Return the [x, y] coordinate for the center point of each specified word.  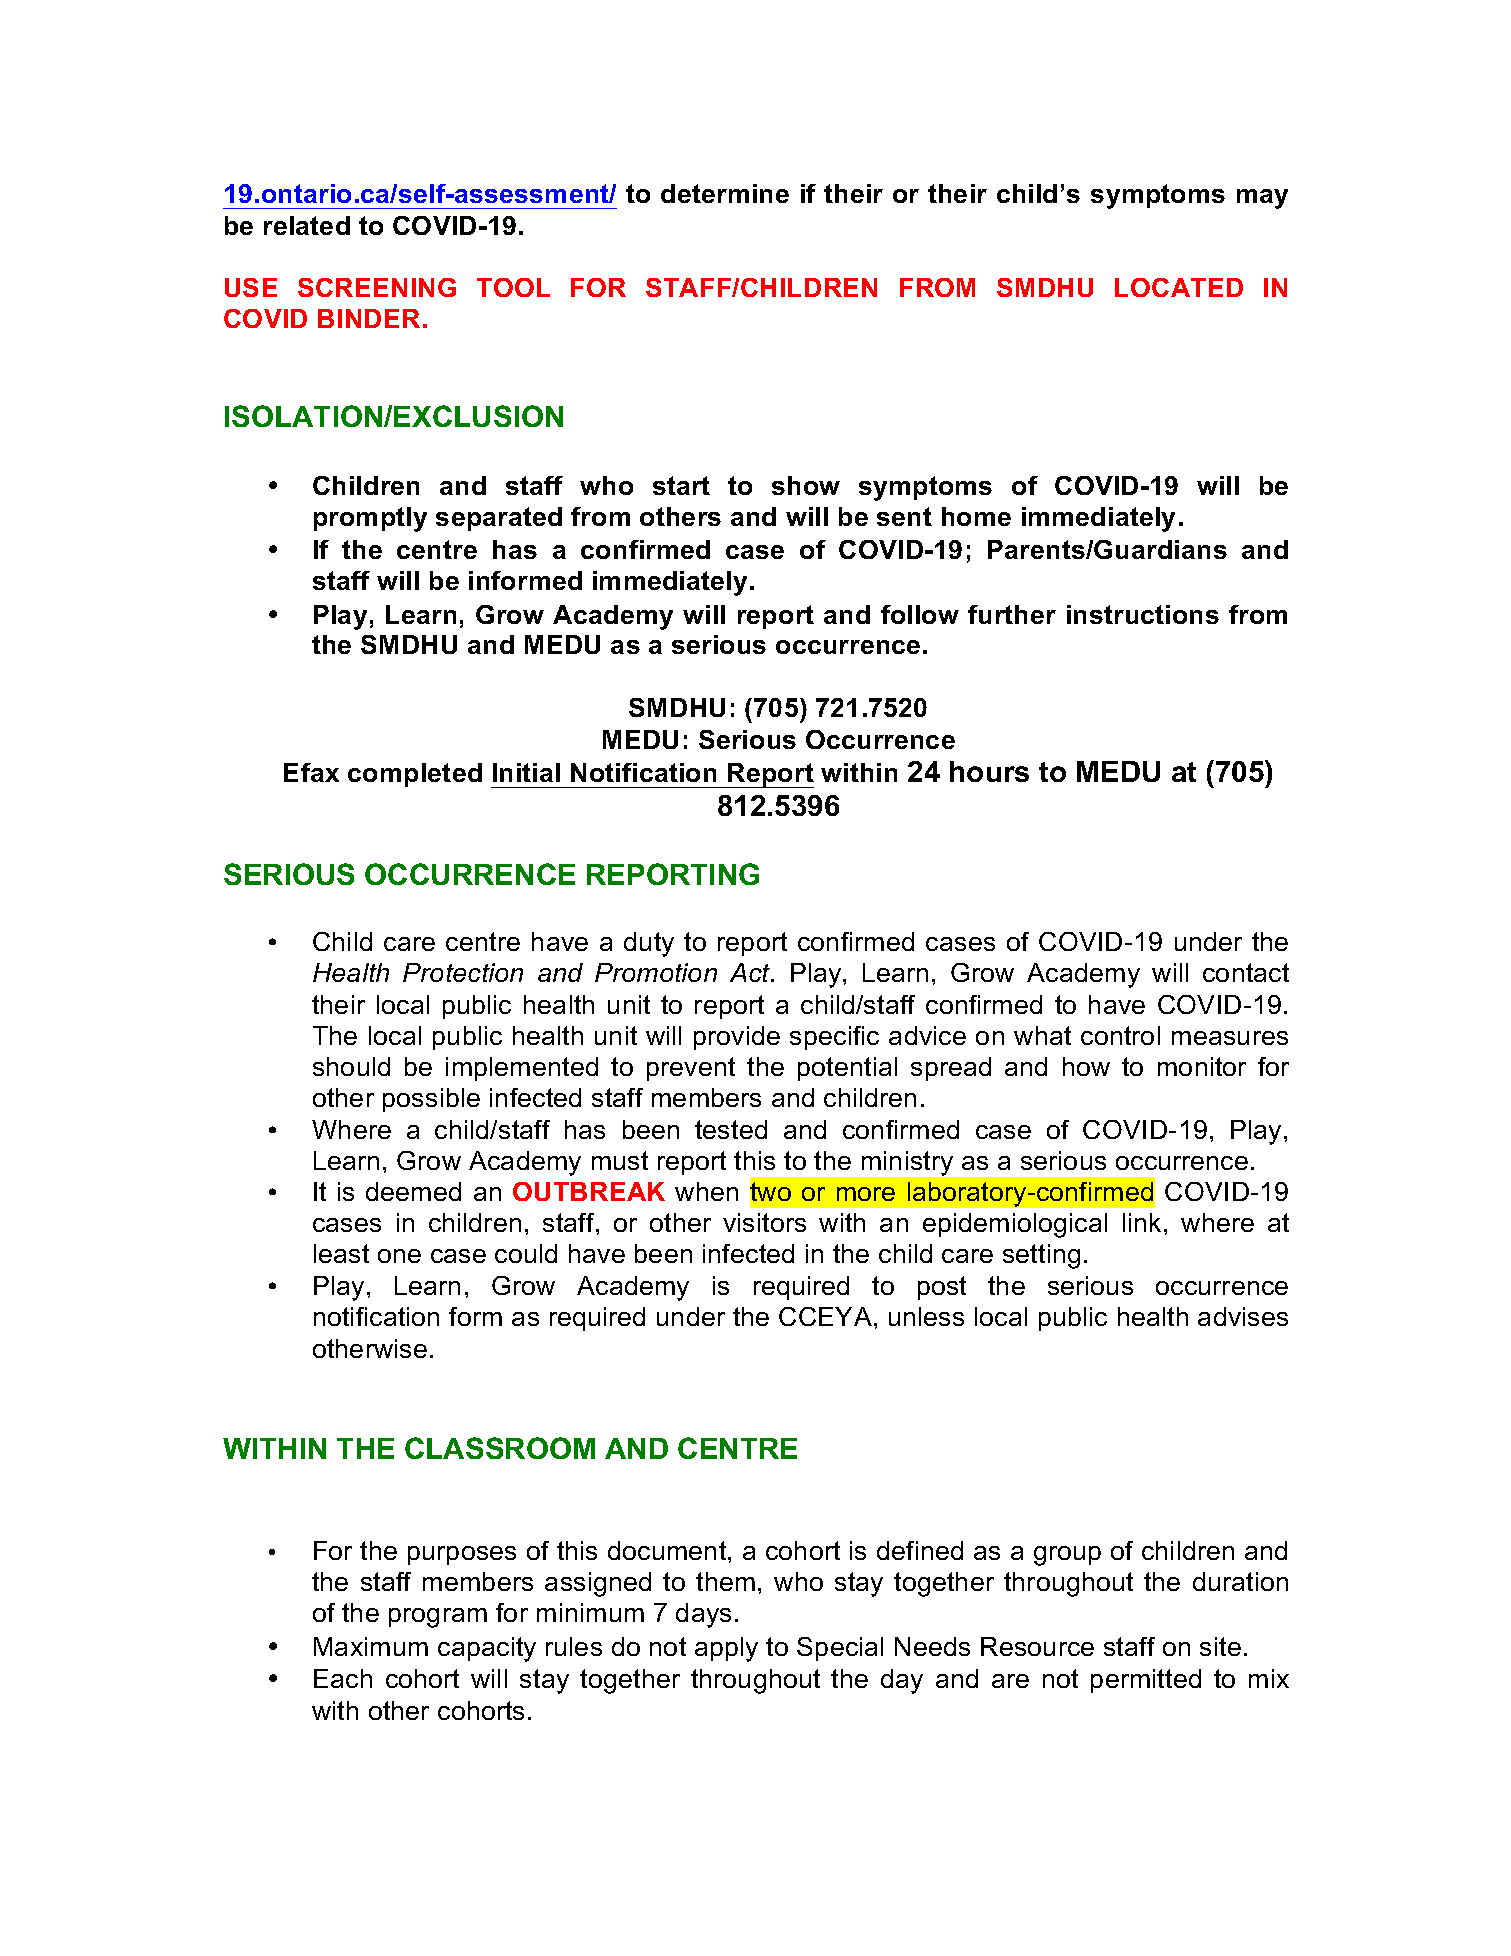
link [1142, 1222]
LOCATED [1179, 287]
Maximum [371, 1646]
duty [649, 944]
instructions [1143, 614]
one [399, 1256]
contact [1246, 972]
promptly [370, 519]
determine [725, 193]
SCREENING [377, 287]
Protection [463, 972]
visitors [764, 1222]
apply [726, 1649]
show [806, 485]
